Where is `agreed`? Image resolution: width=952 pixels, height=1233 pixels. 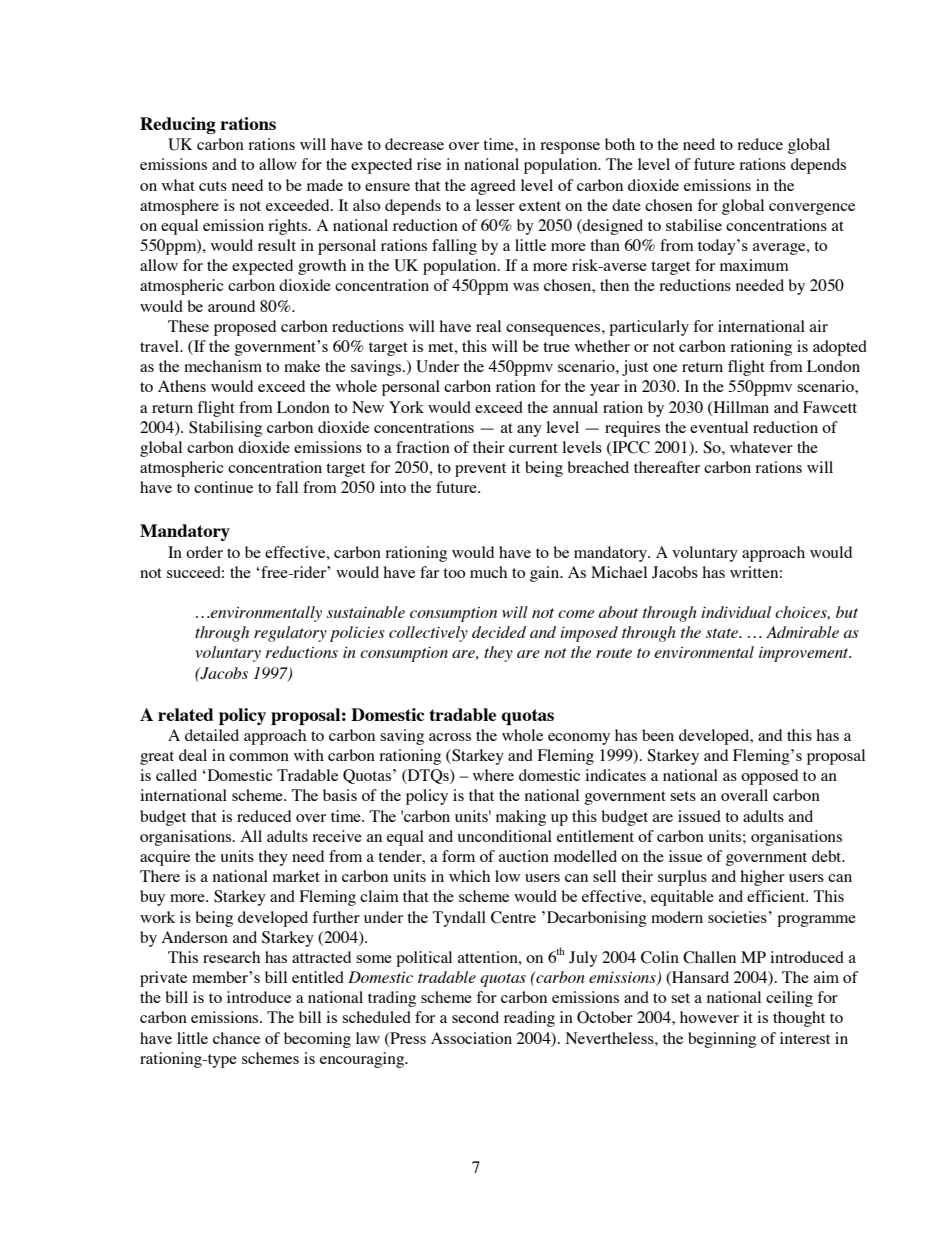 agreed is located at coordinates (493, 187).
